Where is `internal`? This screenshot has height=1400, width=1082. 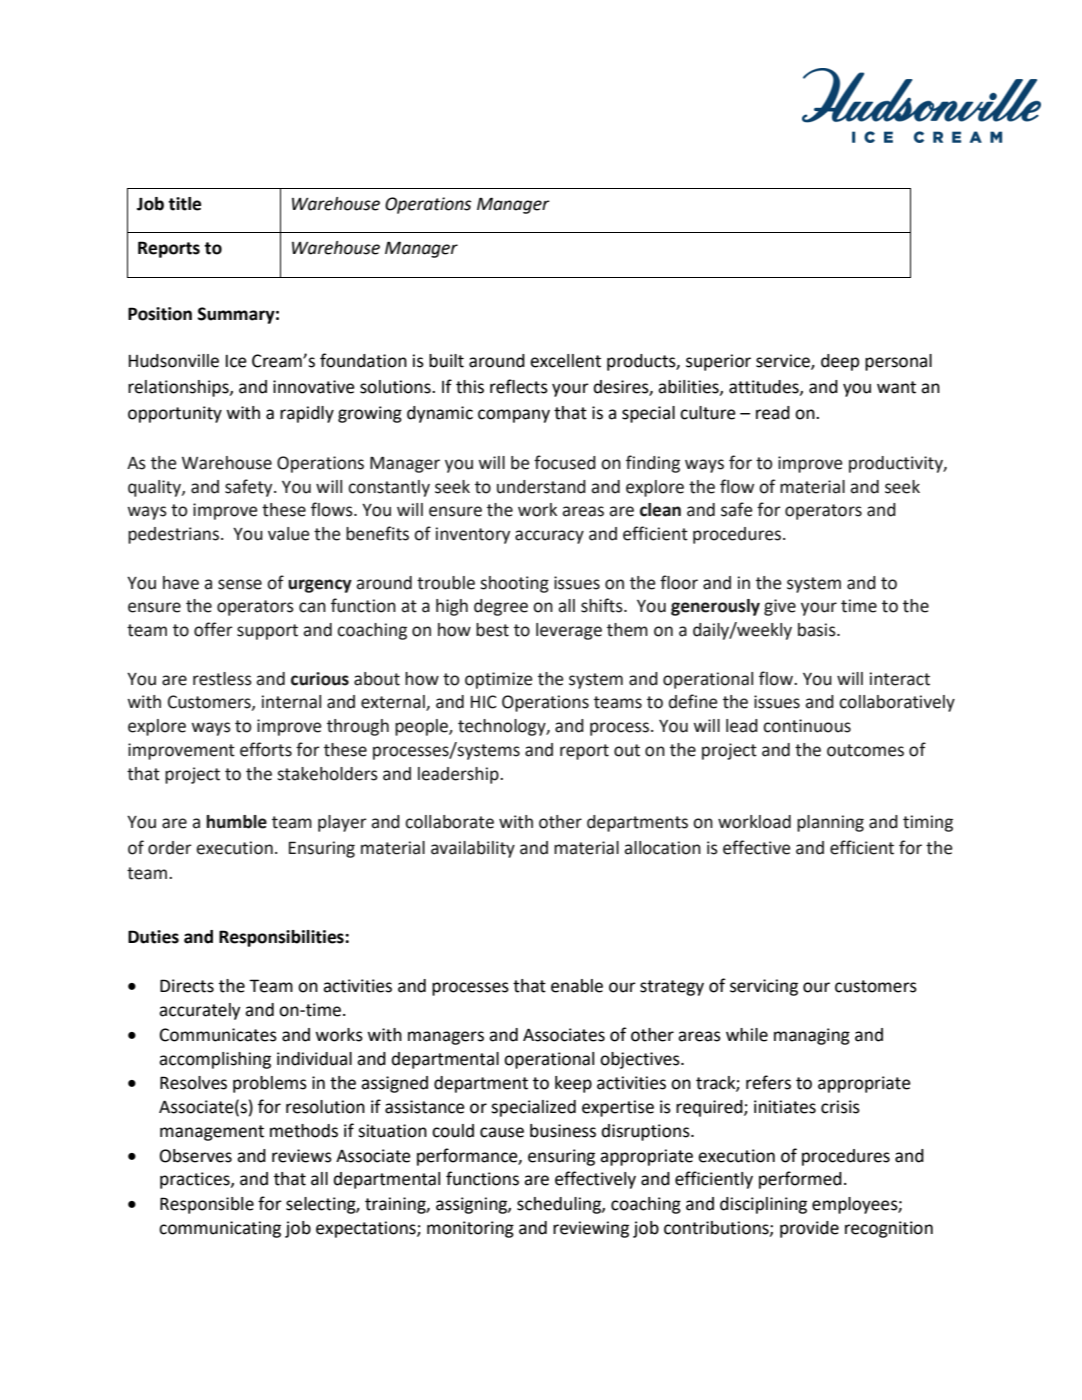 internal is located at coordinates (291, 702).
